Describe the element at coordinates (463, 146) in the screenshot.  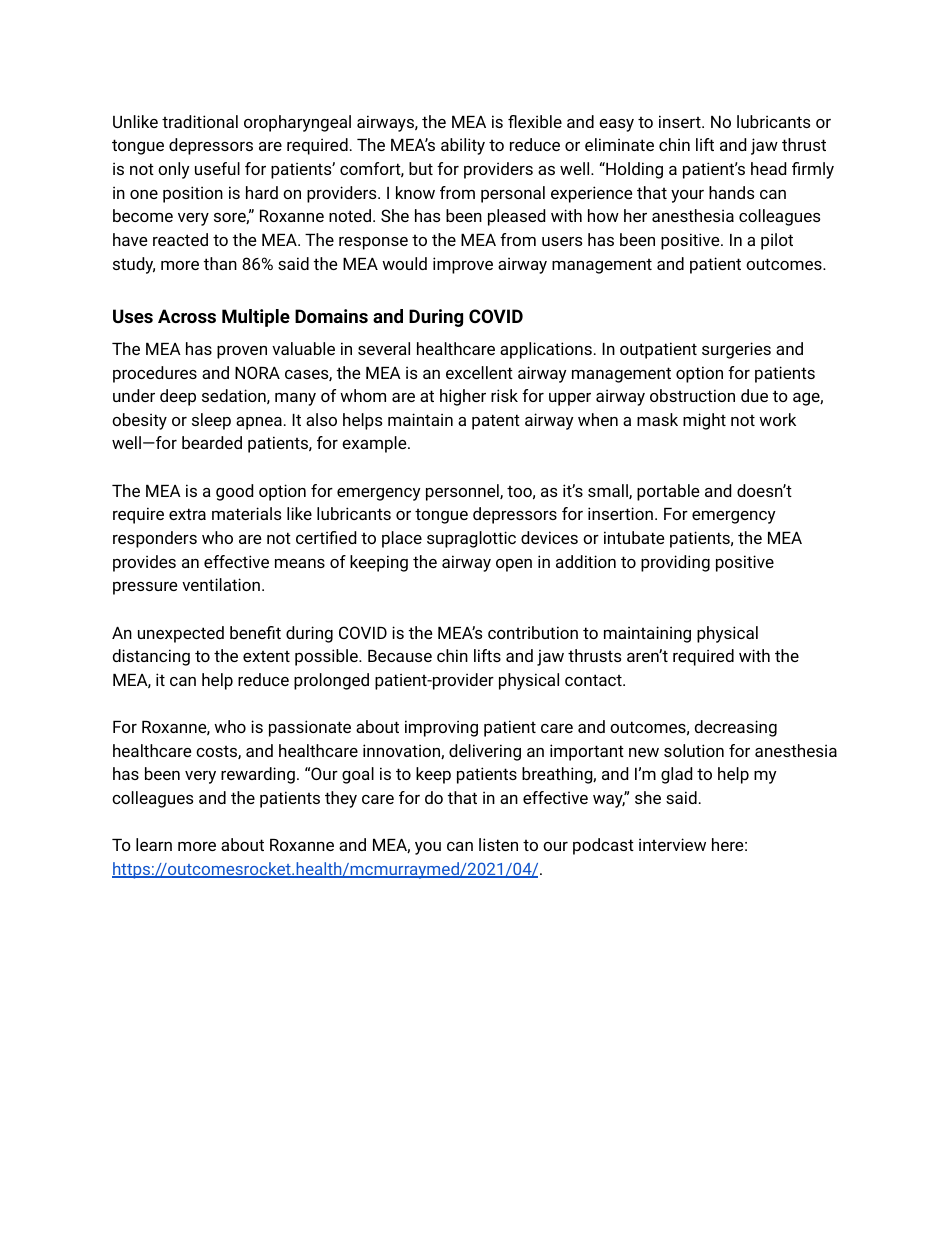
I see `ability` at that location.
